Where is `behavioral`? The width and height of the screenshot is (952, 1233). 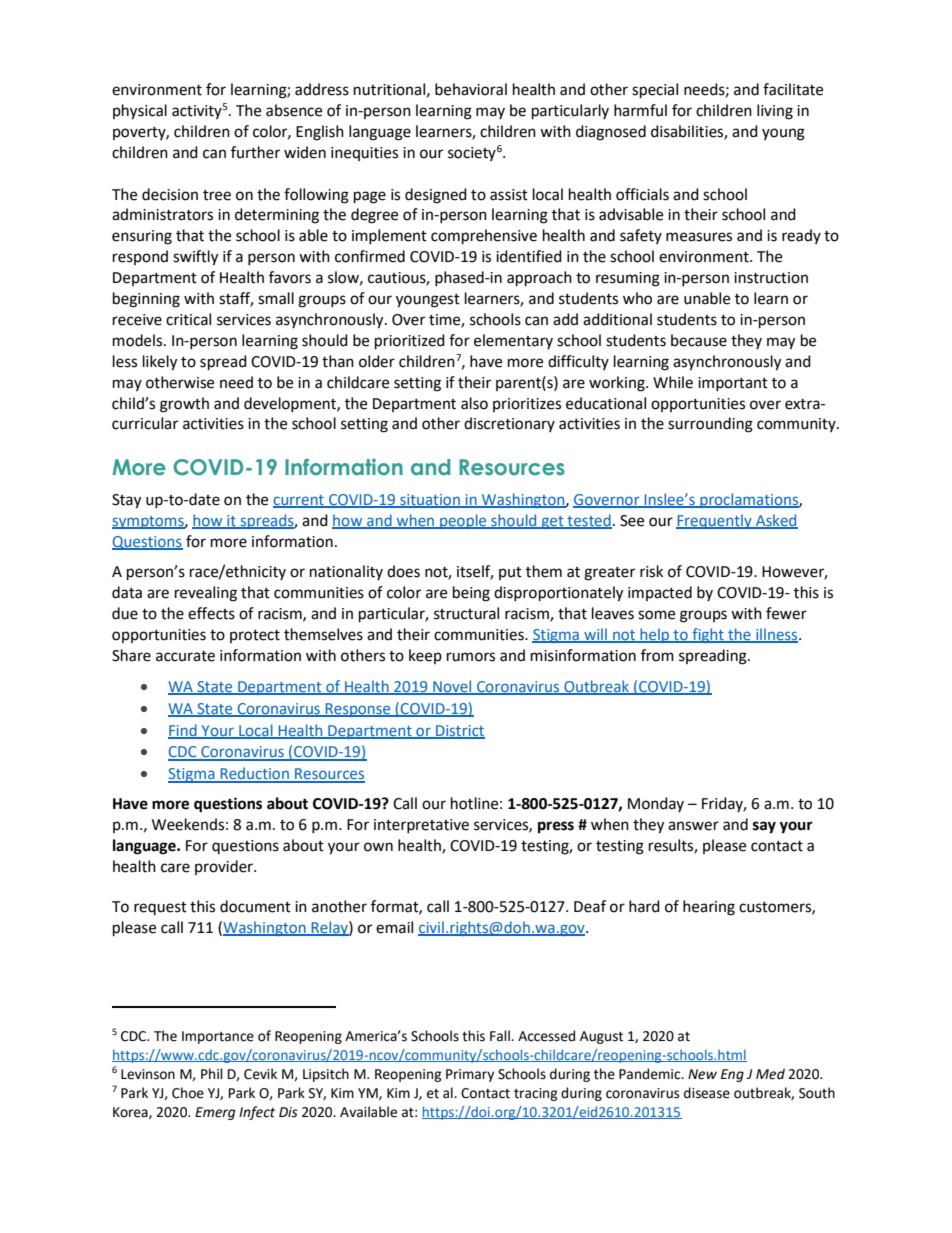 behavioral is located at coordinates (471, 89).
